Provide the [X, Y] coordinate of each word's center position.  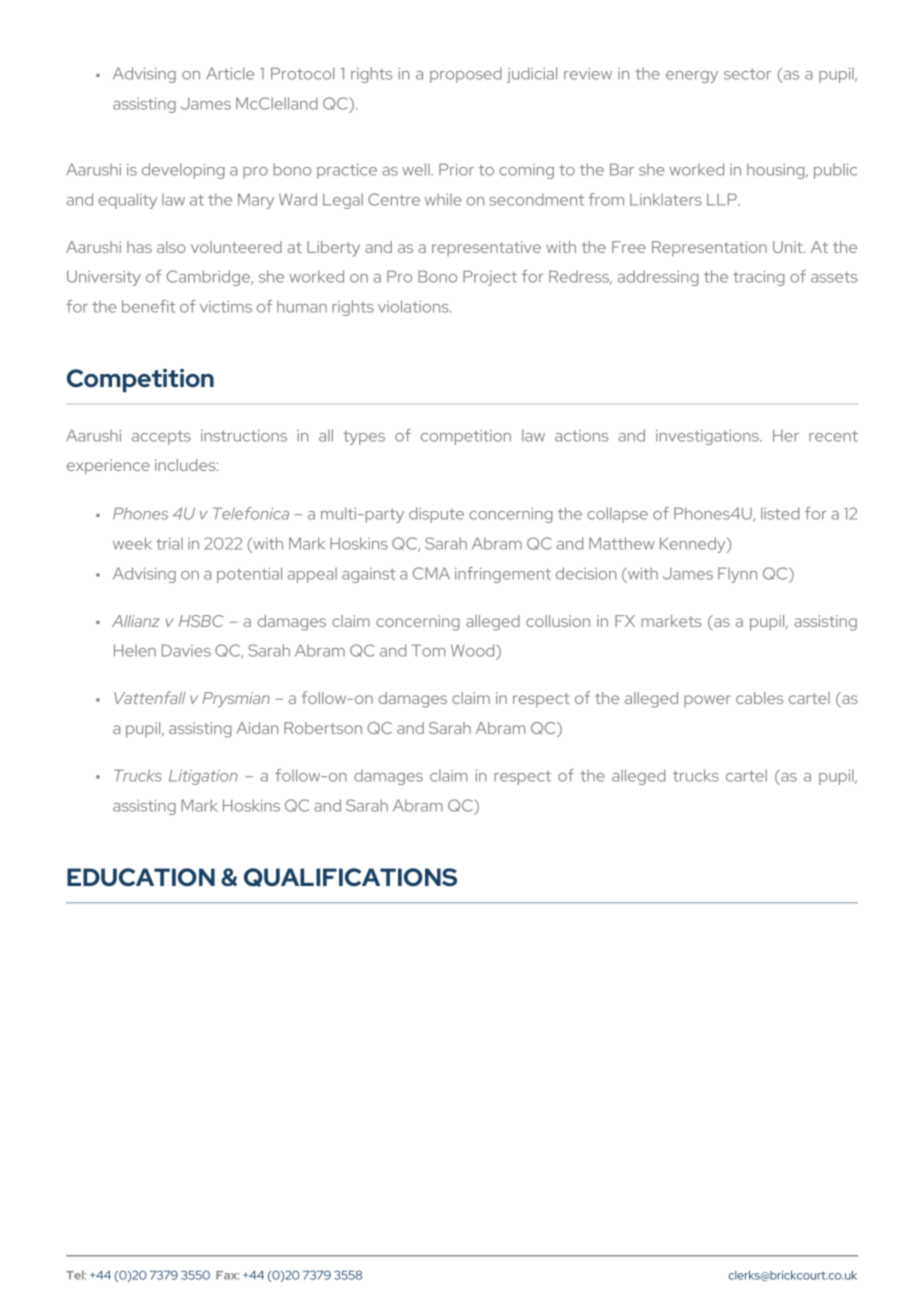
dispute [436, 515]
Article [230, 73]
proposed [466, 75]
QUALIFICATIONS [350, 877]
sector [747, 74]
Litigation [203, 777]
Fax [227, 1275]
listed [780, 513]
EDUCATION [141, 877]
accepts [161, 438]
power [707, 701]
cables [759, 698]
